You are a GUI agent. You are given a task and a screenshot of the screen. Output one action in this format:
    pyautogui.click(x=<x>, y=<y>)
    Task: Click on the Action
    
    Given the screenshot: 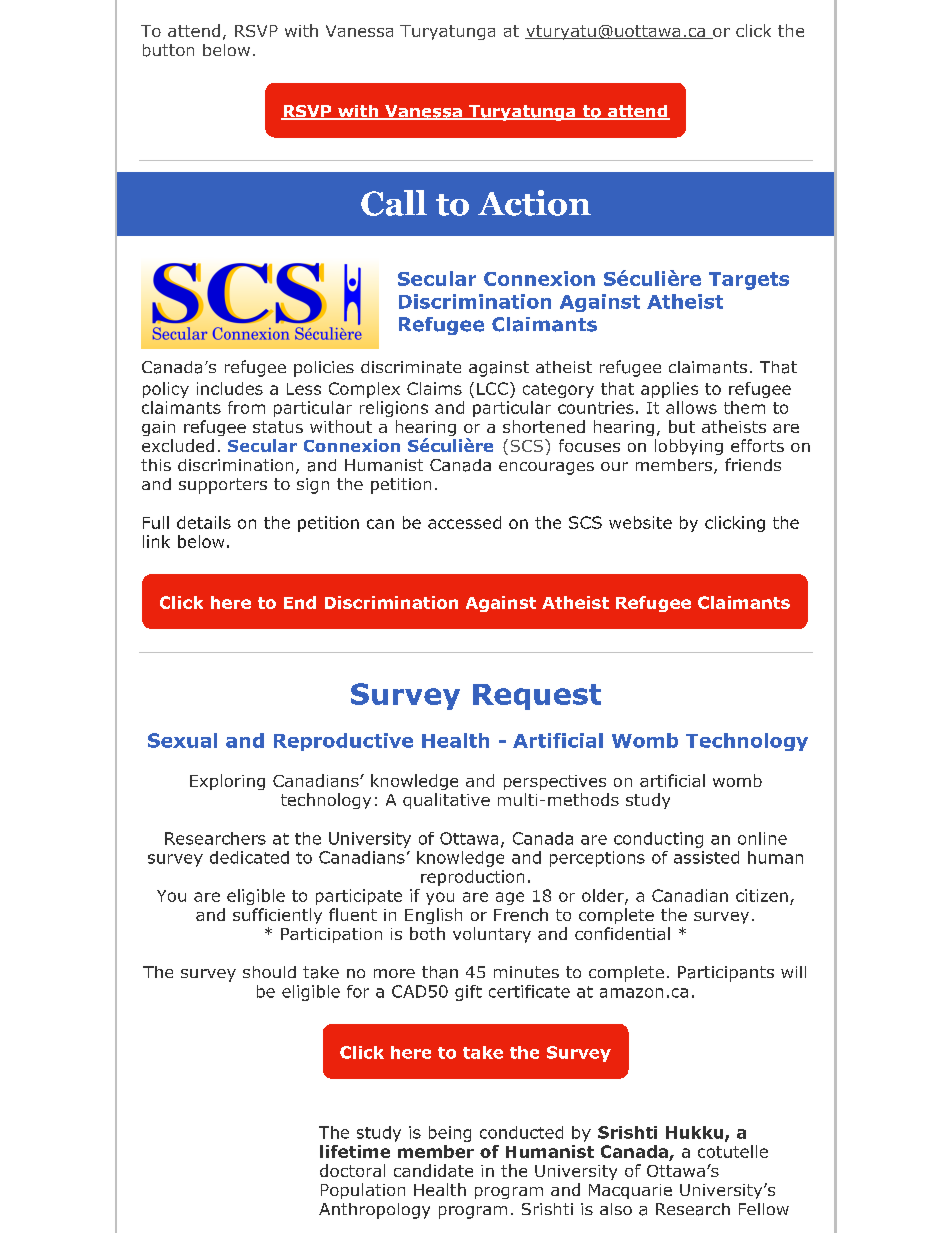 What is the action you would take?
    pyautogui.click(x=534, y=203)
